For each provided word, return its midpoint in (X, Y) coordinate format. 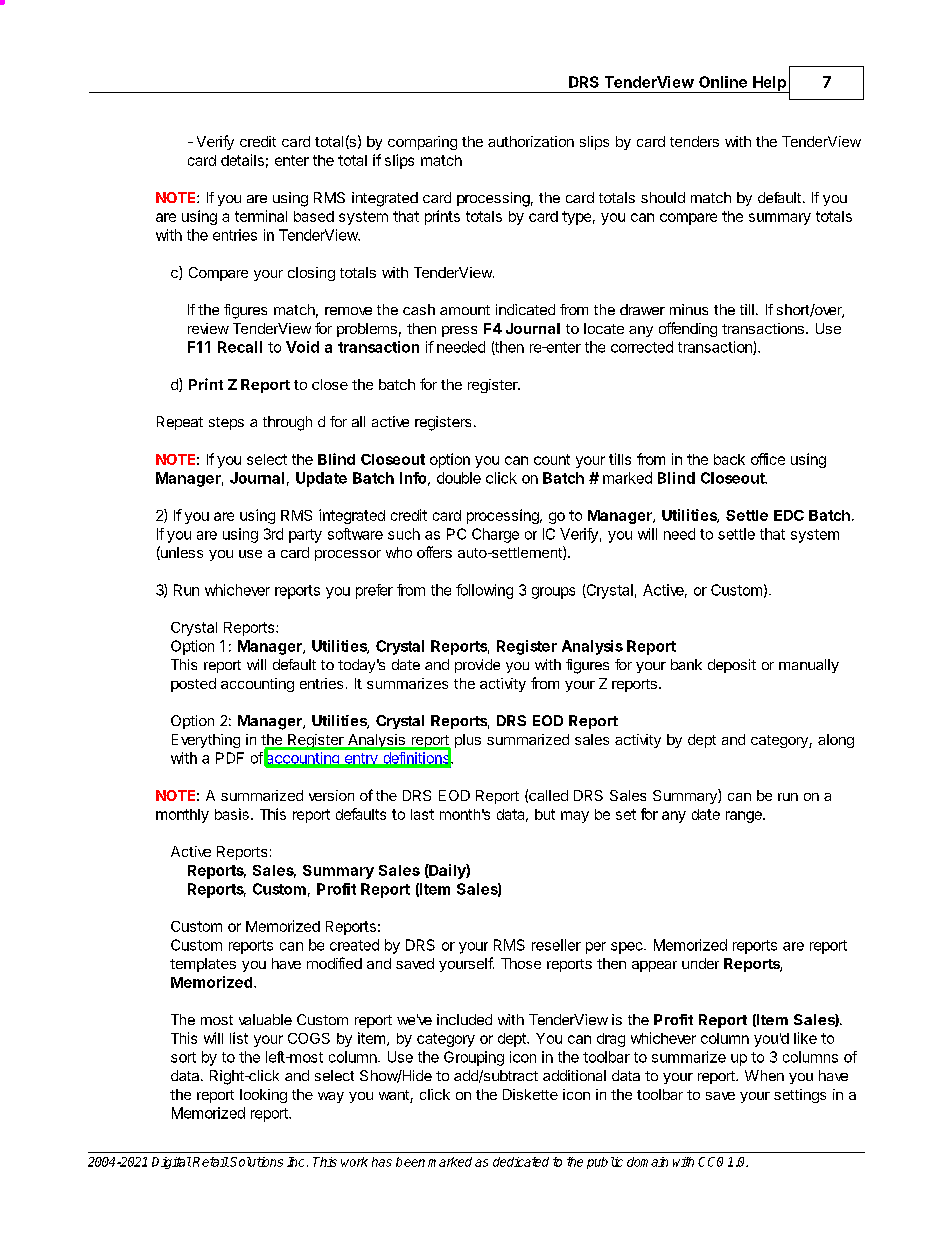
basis (232, 814)
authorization (531, 141)
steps (226, 423)
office (768, 459)
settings (800, 1096)
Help (769, 84)
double (459, 478)
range (745, 817)
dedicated (521, 1162)
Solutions (256, 1162)
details (242, 160)
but (545, 814)
